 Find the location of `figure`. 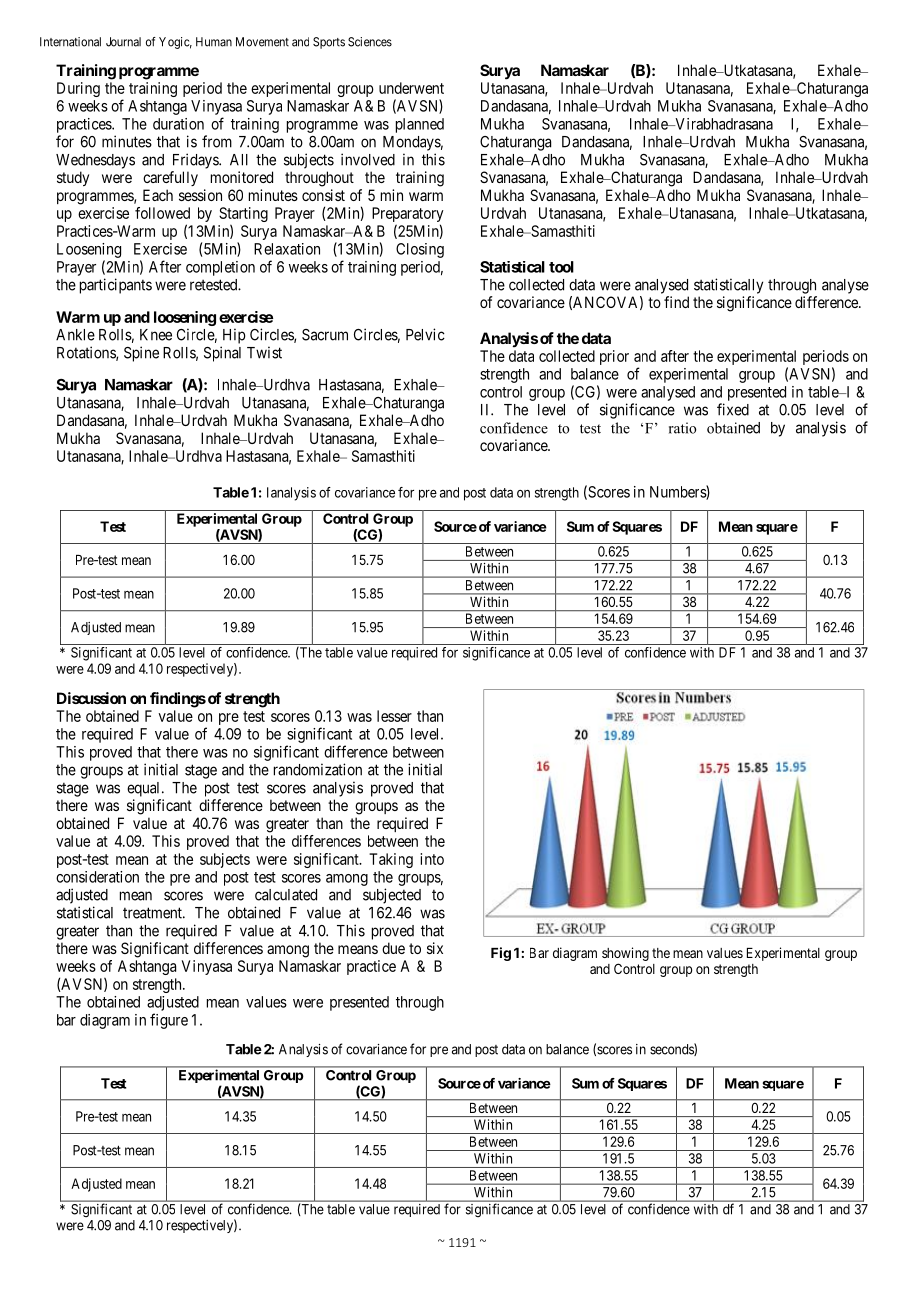

figure is located at coordinates (169, 1021).
